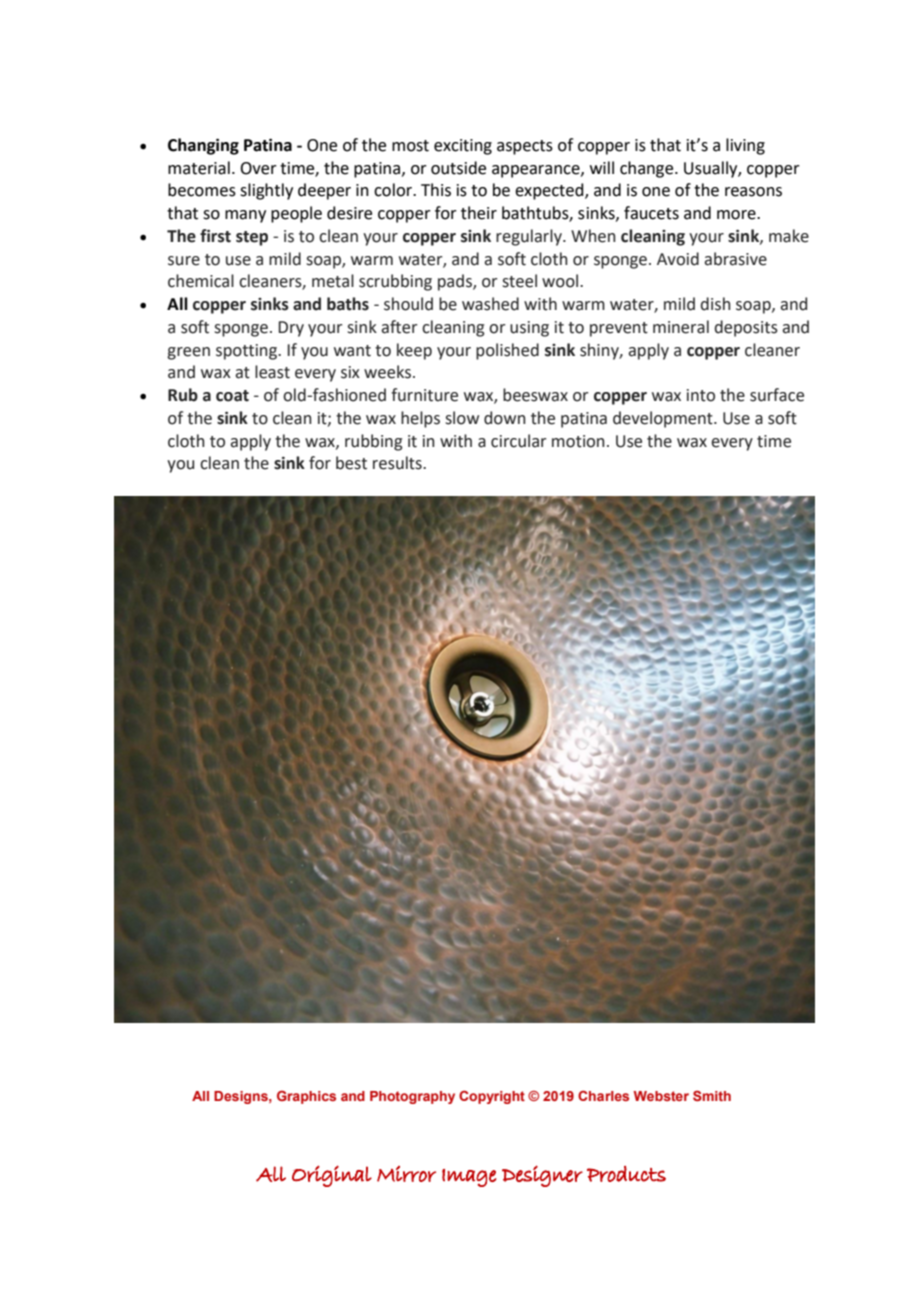 This document has height=1308, width=924. I want to click on outside, so click(458, 168).
